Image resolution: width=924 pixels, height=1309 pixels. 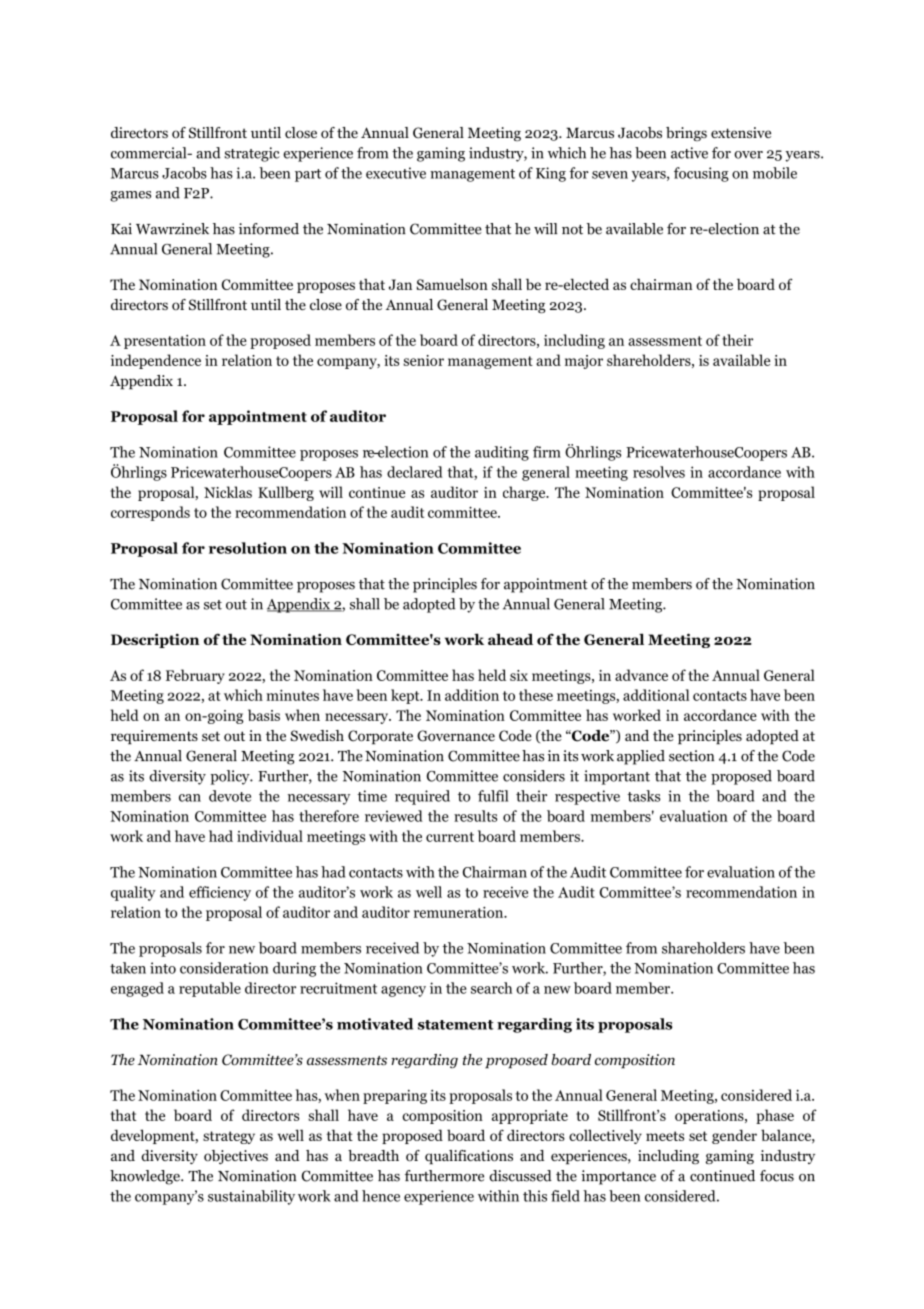 I want to click on strategic, so click(x=252, y=154).
